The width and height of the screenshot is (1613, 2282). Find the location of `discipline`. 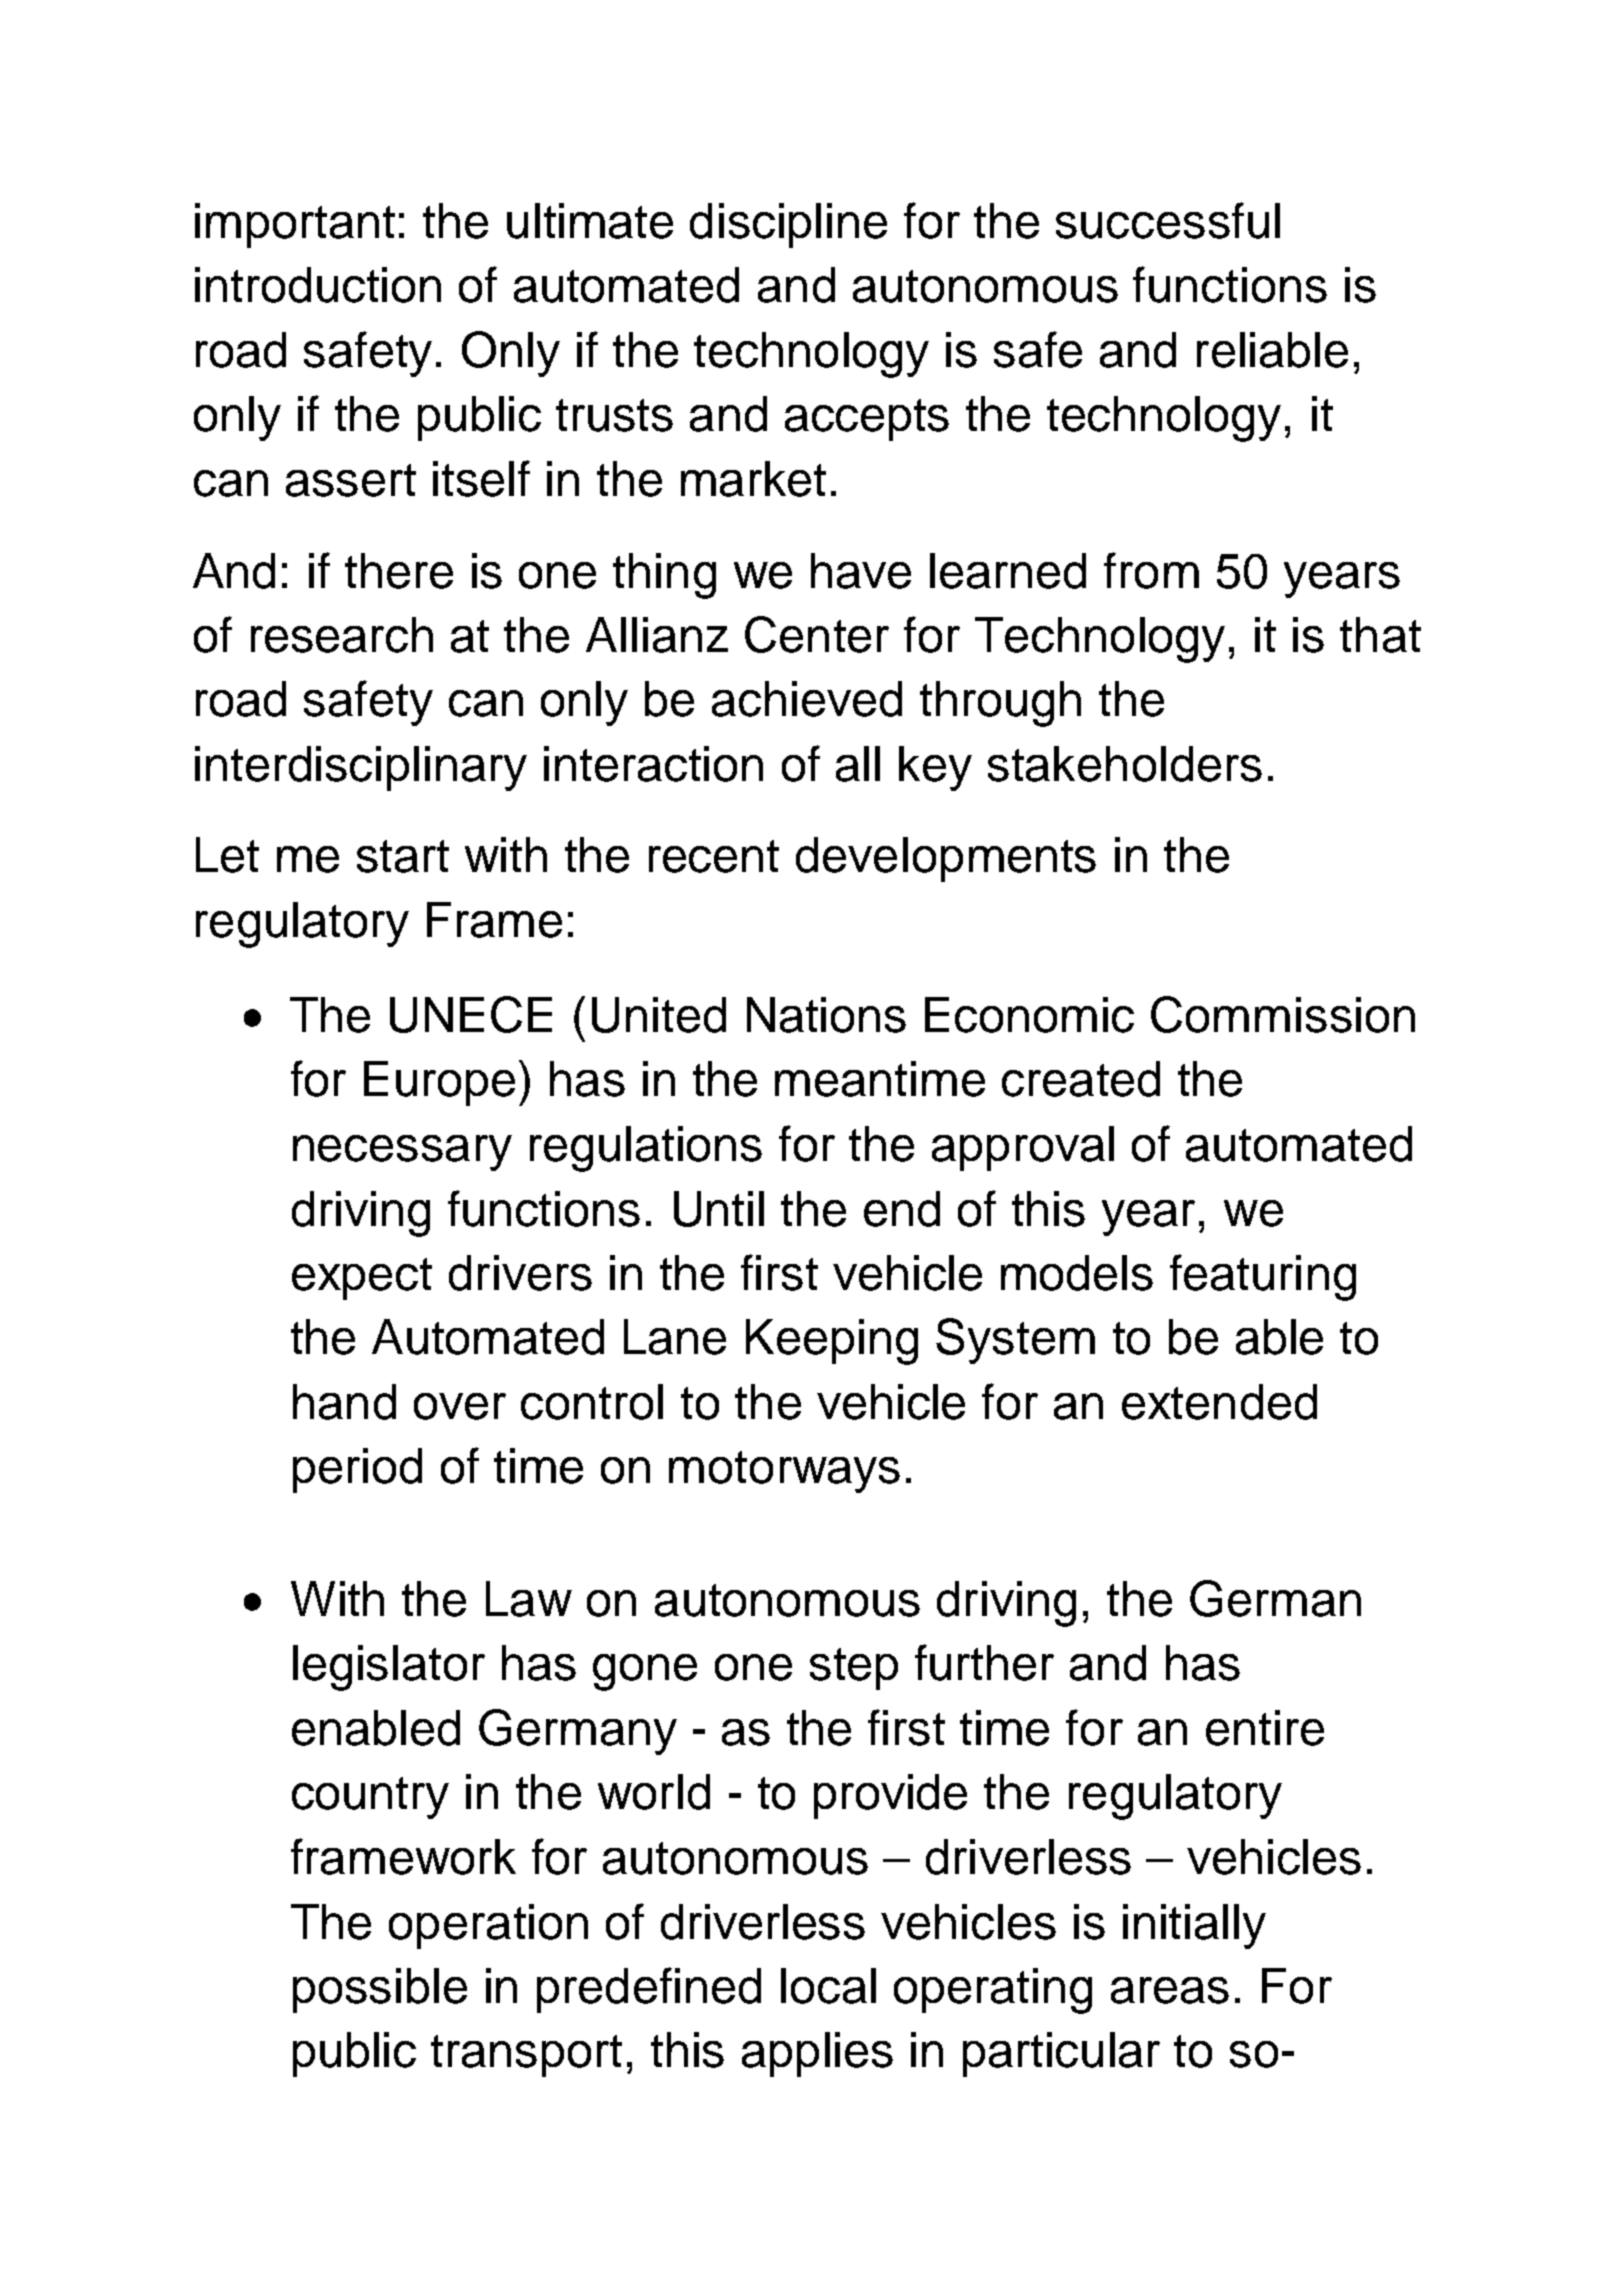

discipline is located at coordinates (788, 225).
